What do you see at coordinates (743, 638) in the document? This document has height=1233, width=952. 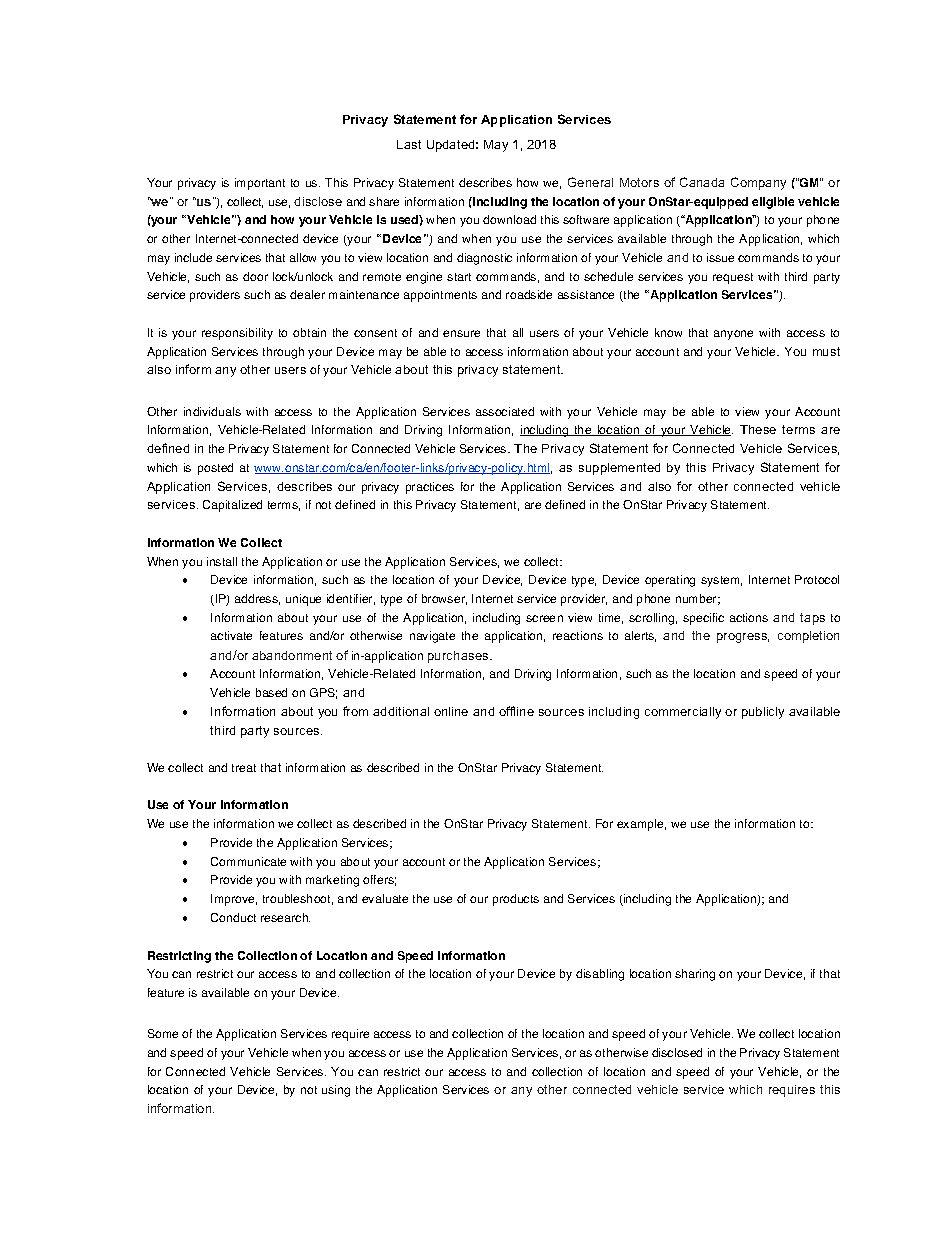 I see `progress` at bounding box center [743, 638].
